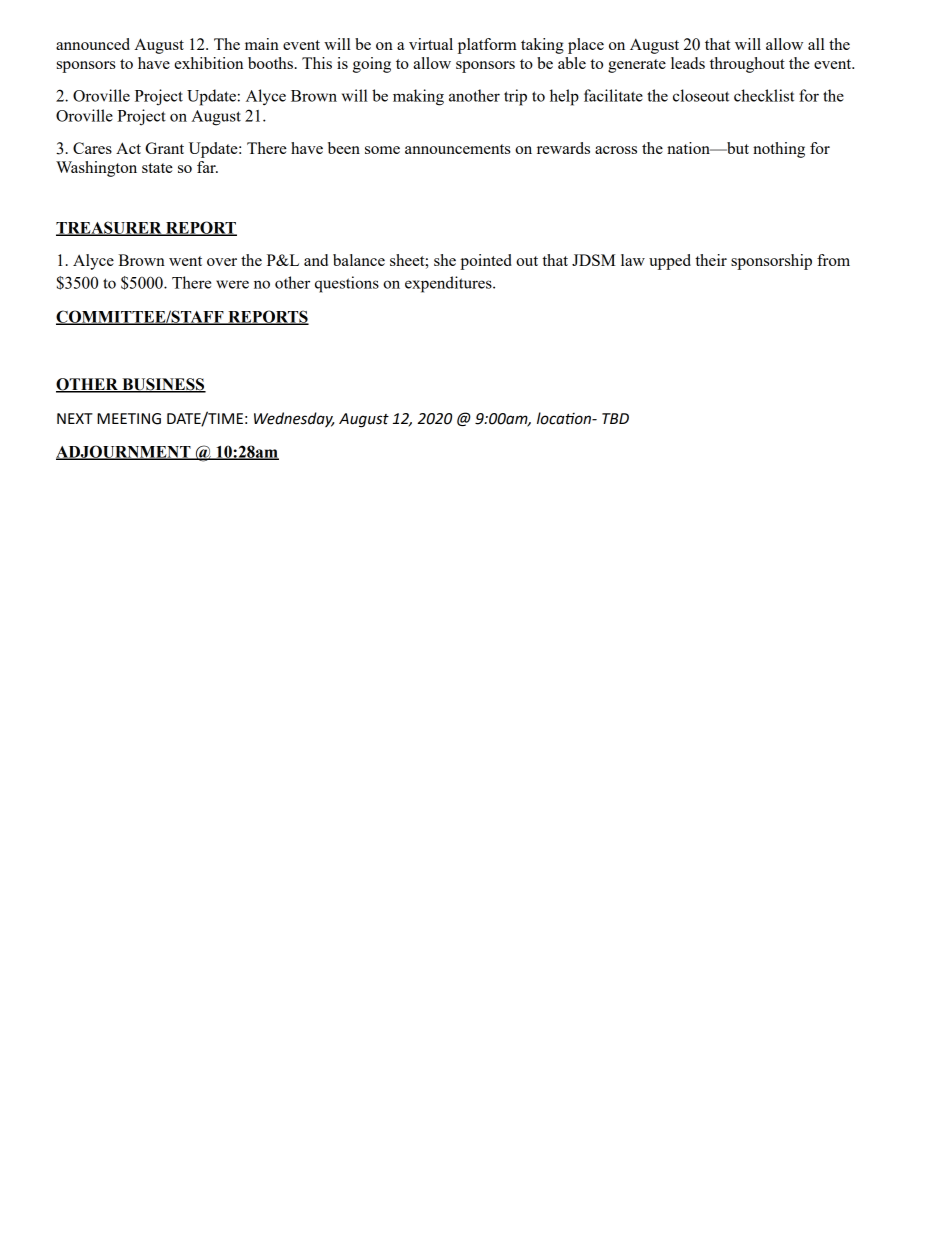 The width and height of the document is (952, 1233). I want to click on exhibition, so click(208, 63).
